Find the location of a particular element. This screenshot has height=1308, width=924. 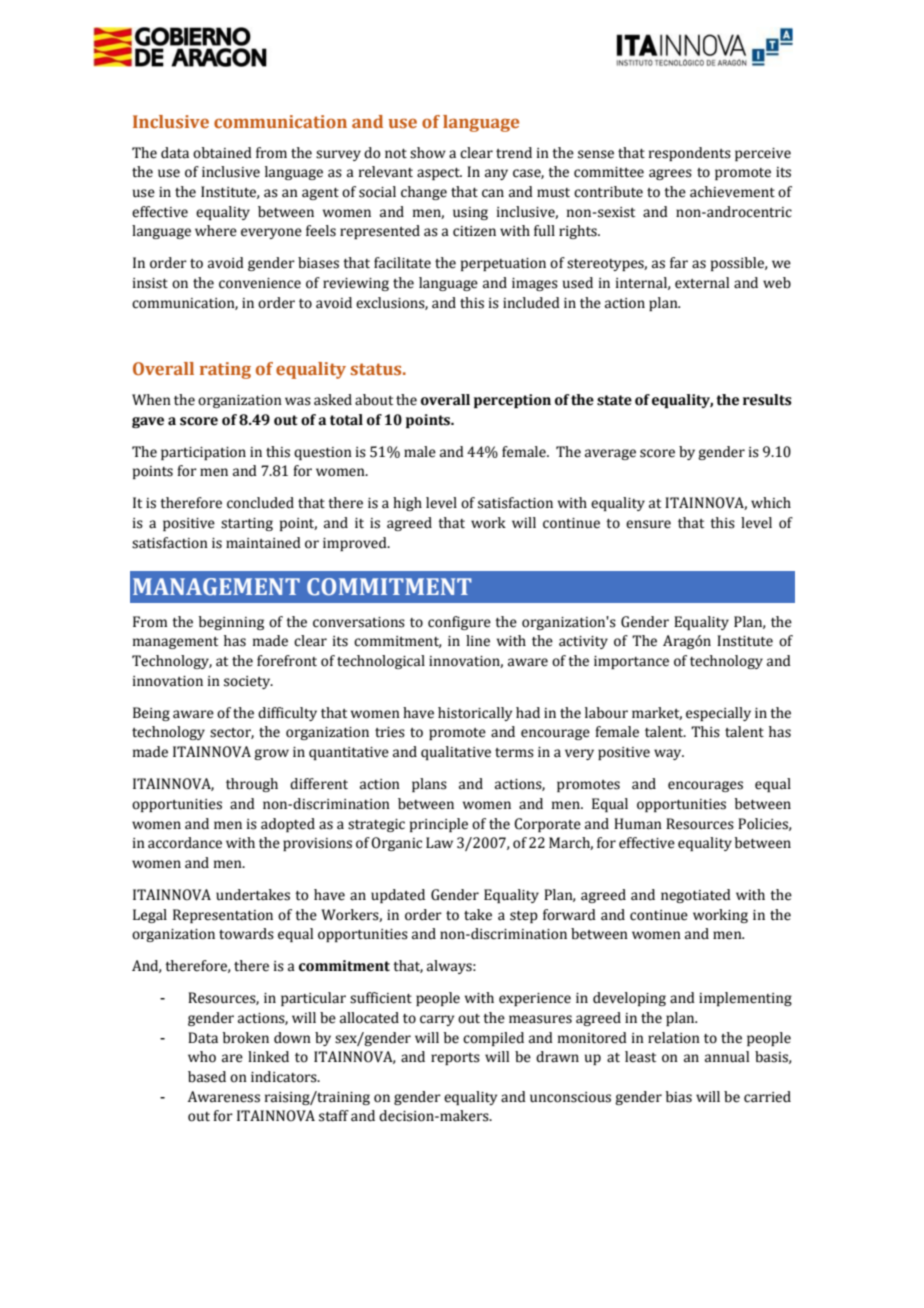

agrees is located at coordinates (670, 174).
